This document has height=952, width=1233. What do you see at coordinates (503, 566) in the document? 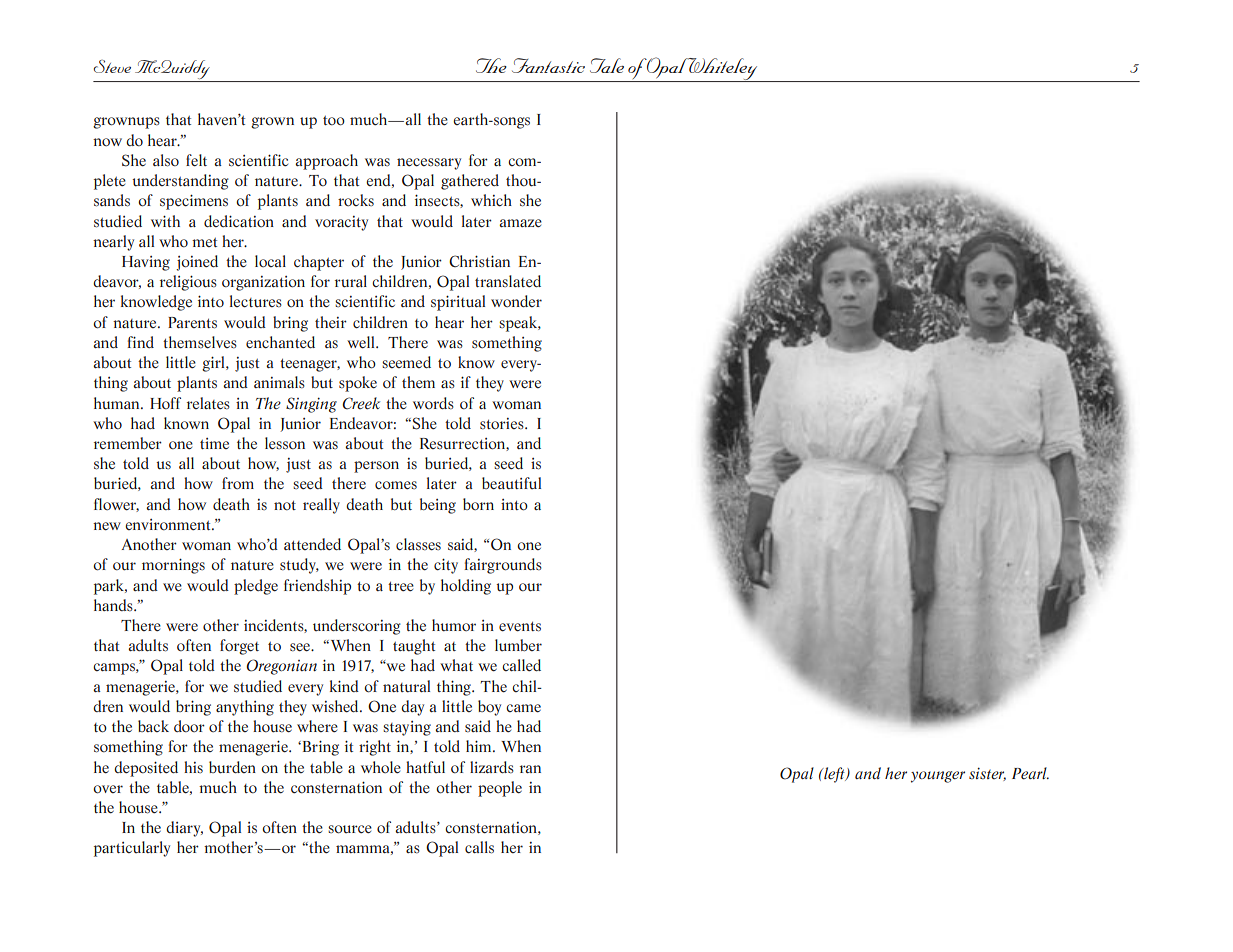
I see `fairgrounds` at bounding box center [503, 566].
